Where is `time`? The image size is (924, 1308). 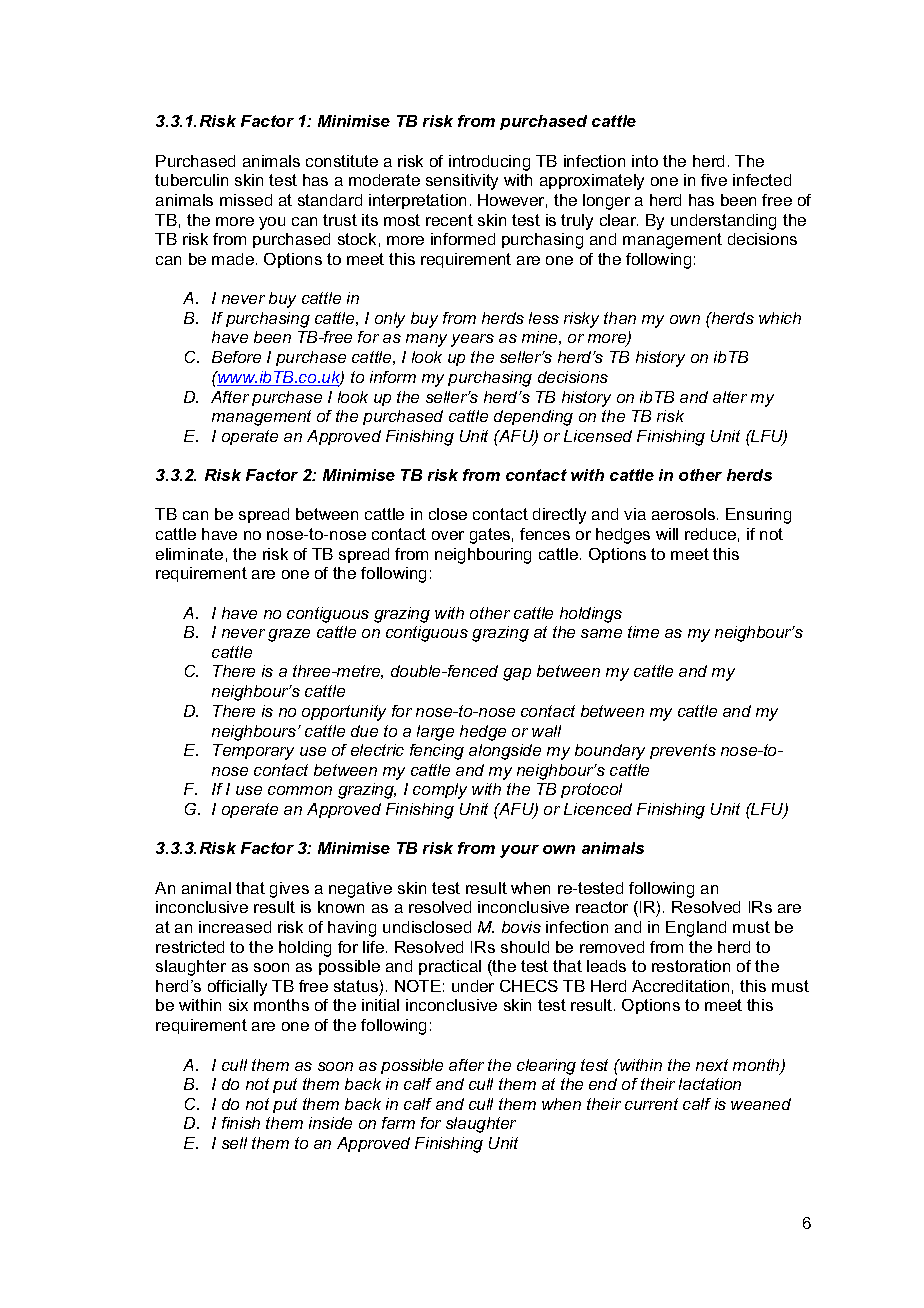 time is located at coordinates (643, 632).
